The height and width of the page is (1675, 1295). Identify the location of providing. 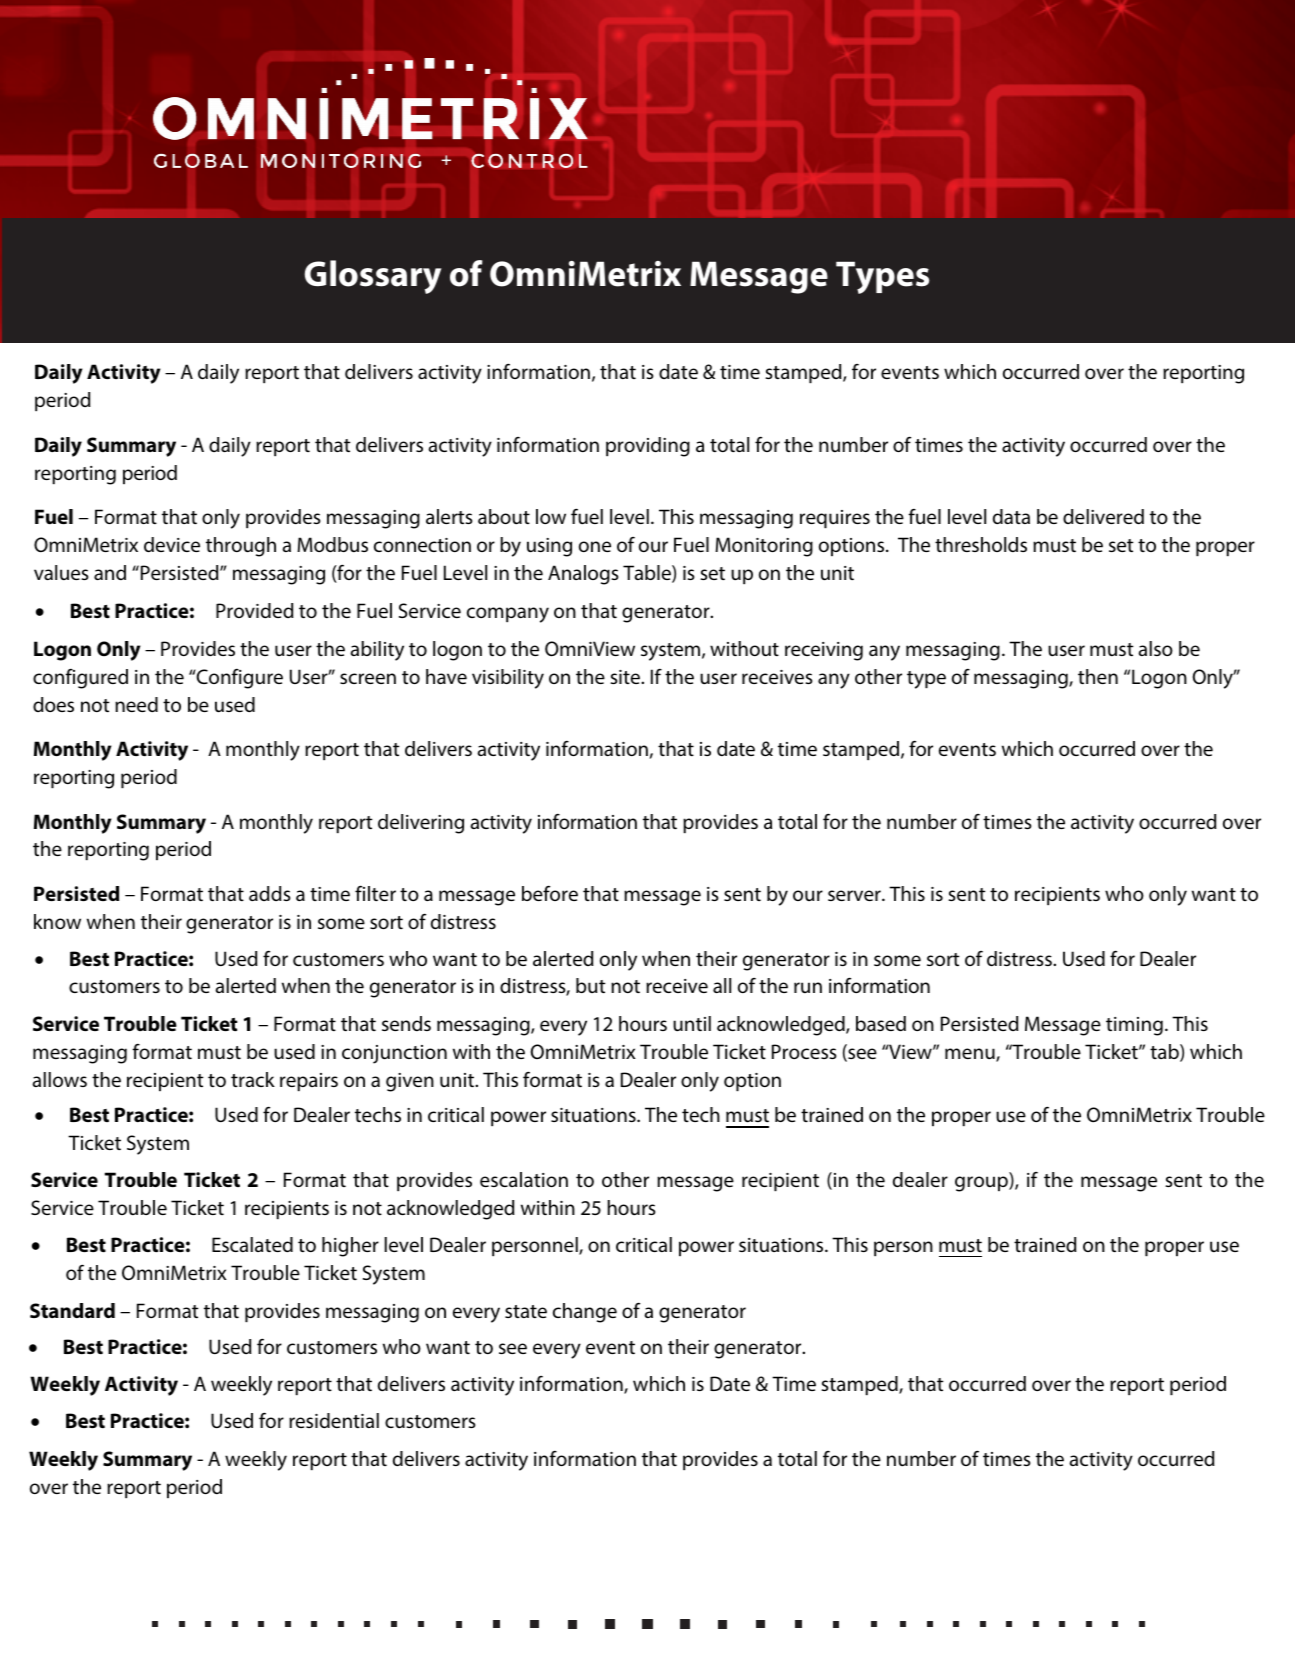
(648, 447).
